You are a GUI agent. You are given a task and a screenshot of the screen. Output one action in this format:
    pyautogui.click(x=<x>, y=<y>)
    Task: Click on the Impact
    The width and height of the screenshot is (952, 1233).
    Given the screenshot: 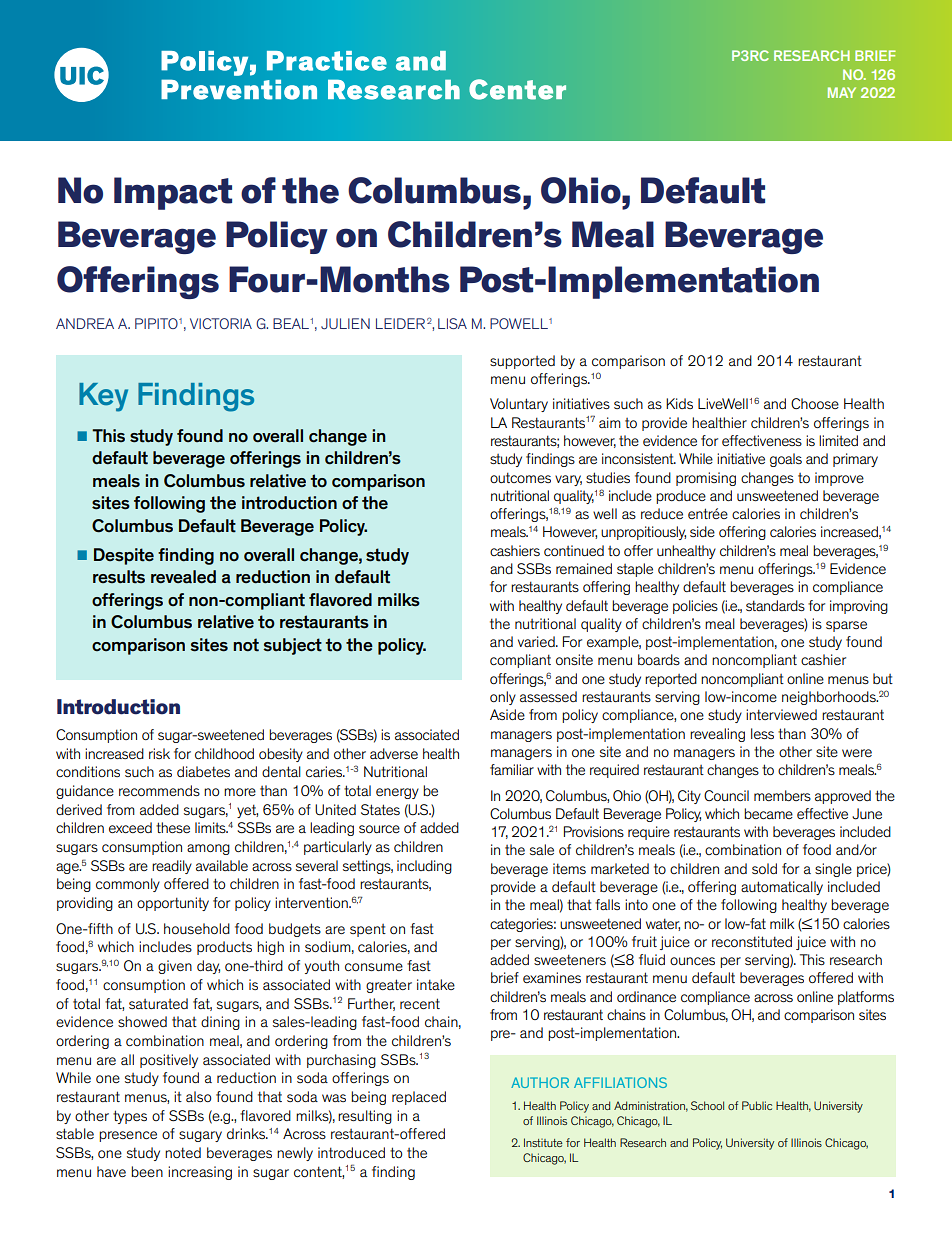 What is the action you would take?
    pyautogui.click(x=173, y=193)
